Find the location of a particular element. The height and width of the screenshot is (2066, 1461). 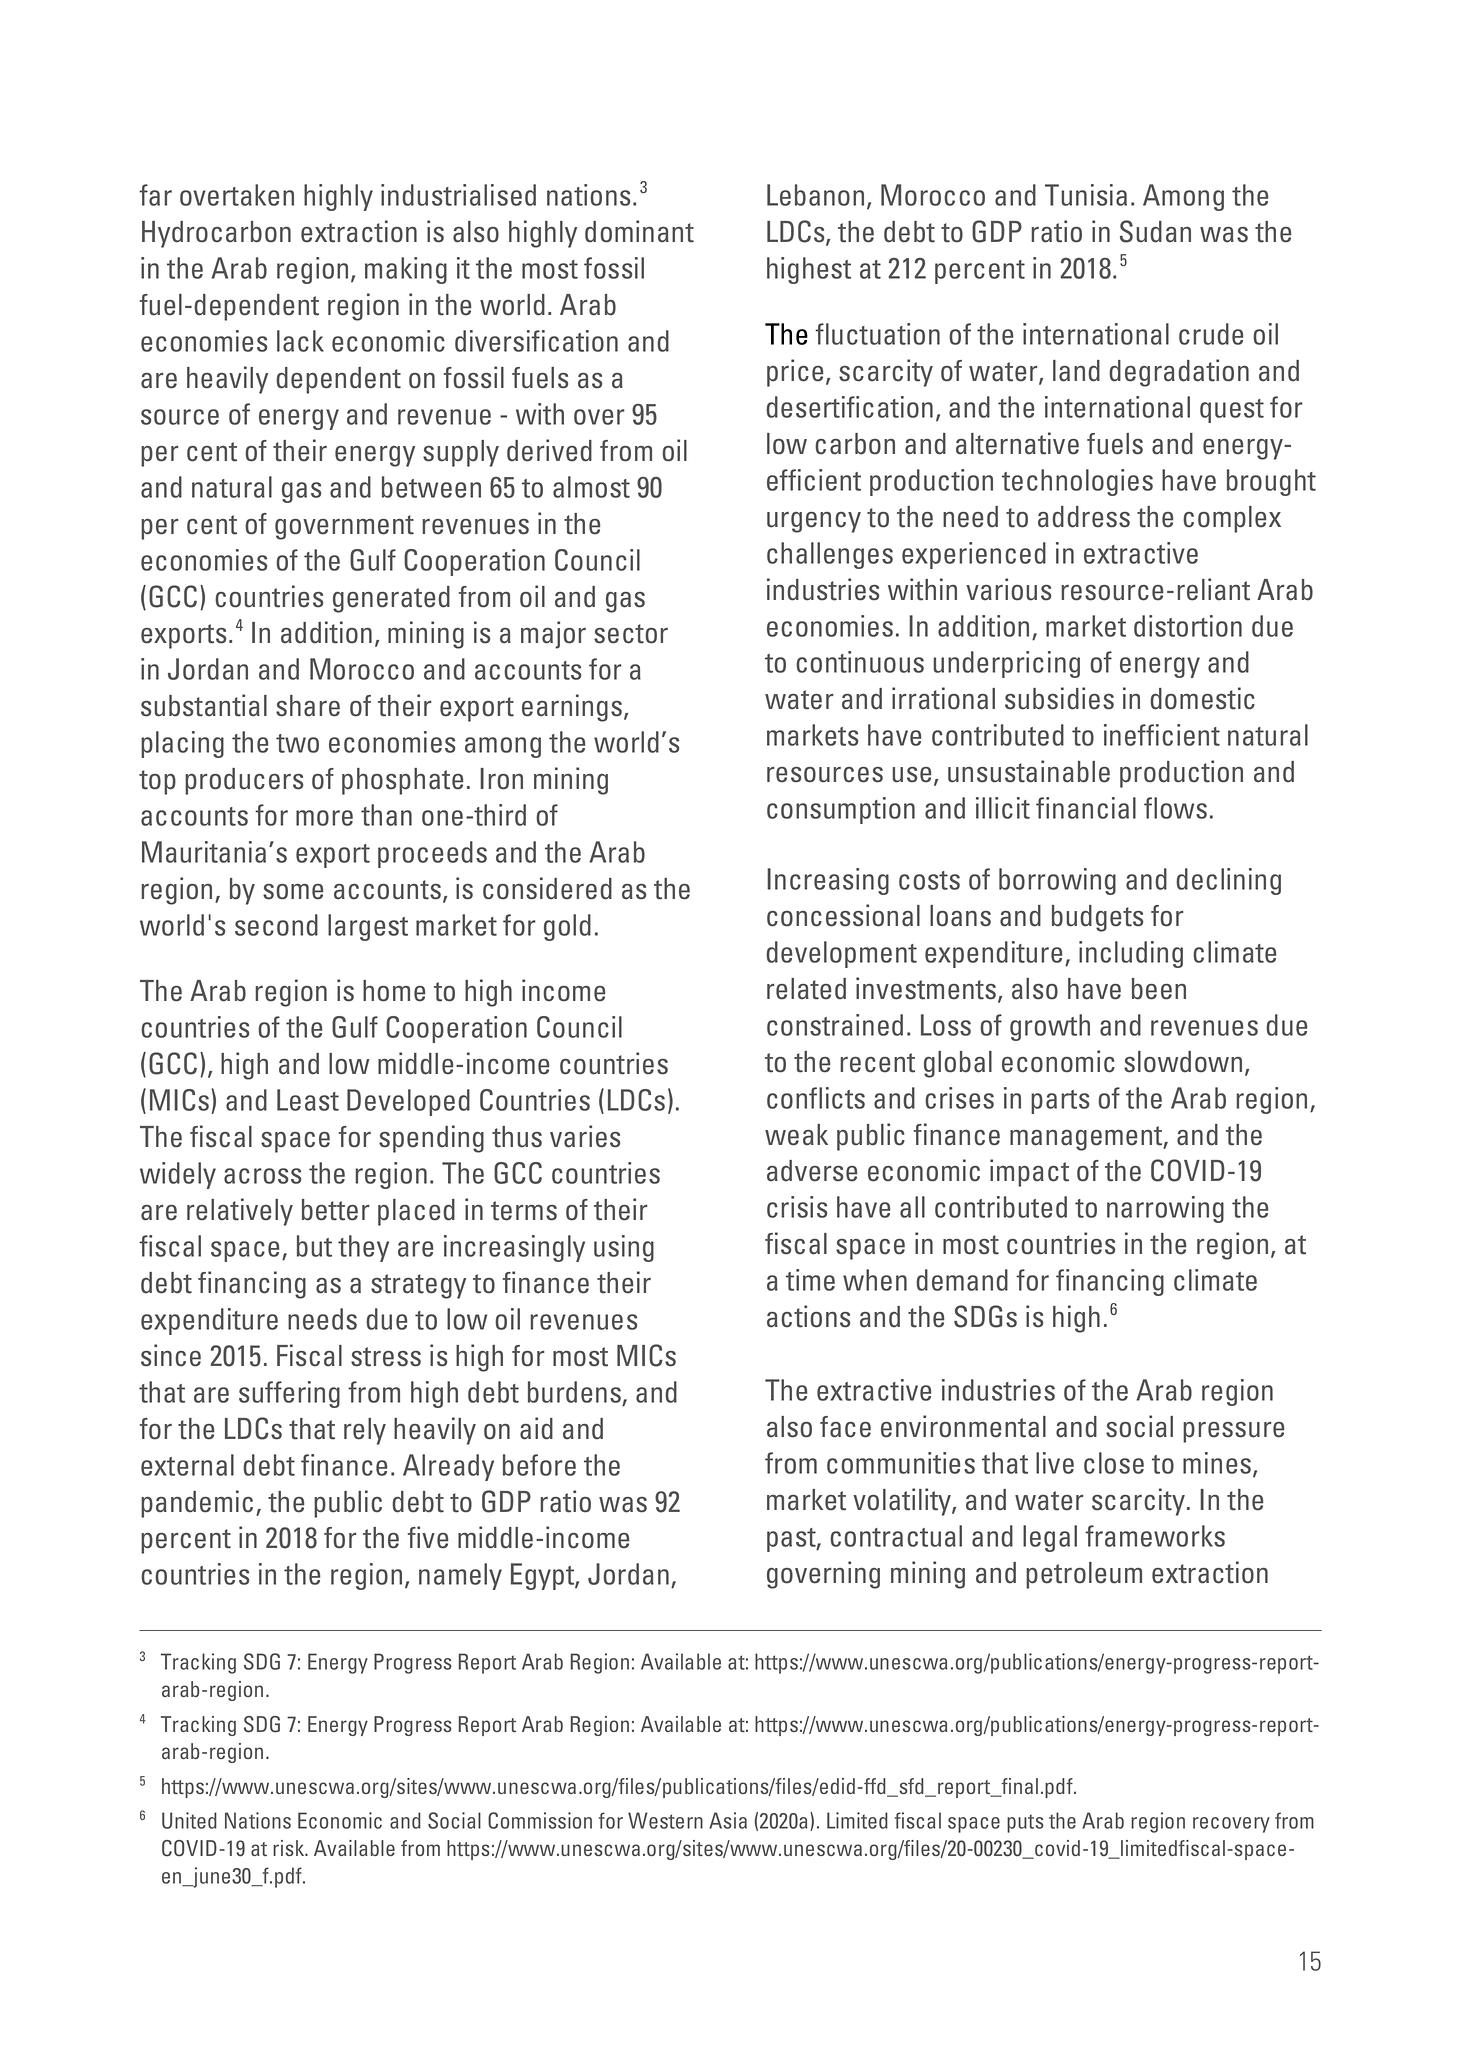

Sudan is located at coordinates (1155, 231).
